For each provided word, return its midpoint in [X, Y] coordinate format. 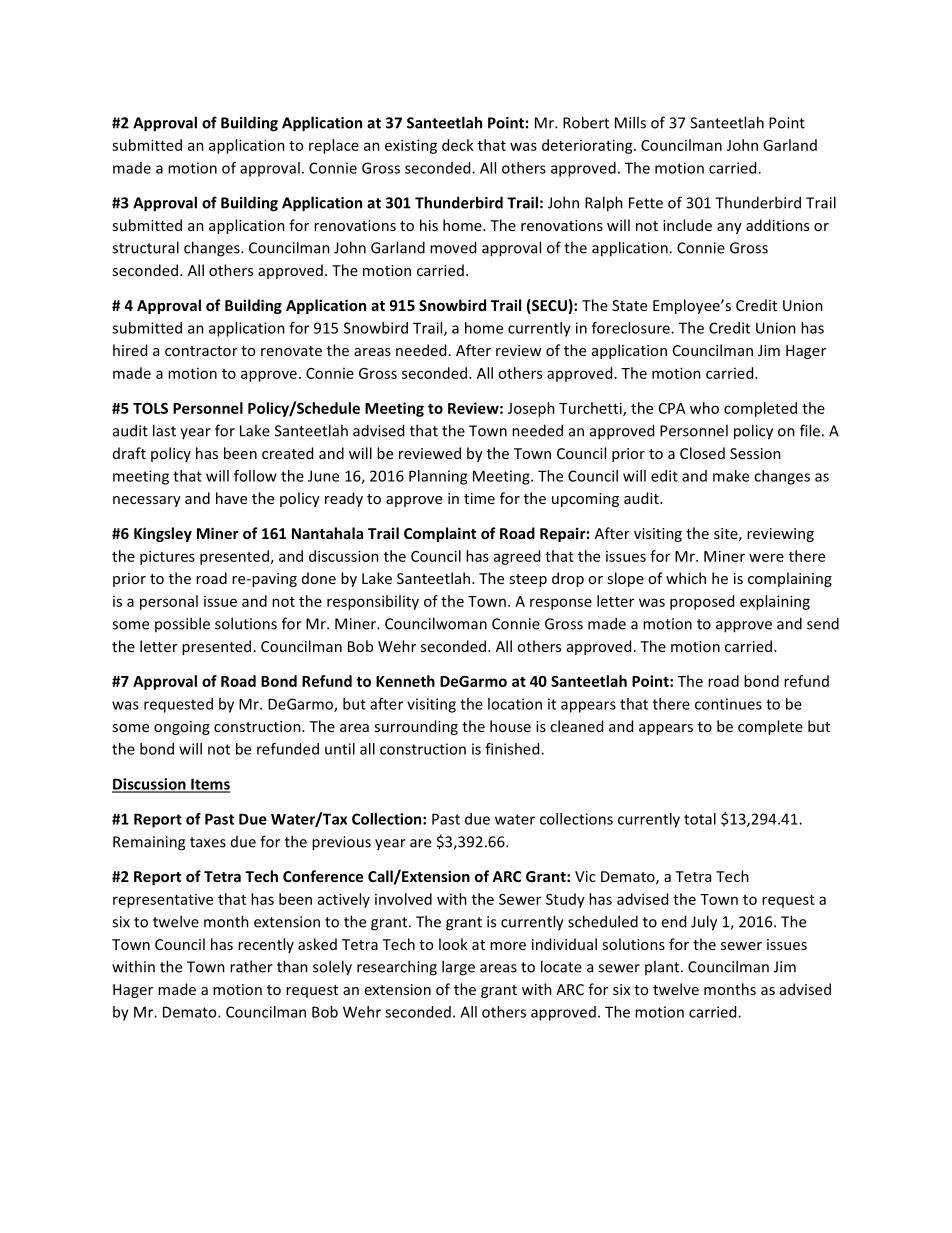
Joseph [531, 409]
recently [266, 945]
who [704, 408]
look [453, 944]
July [704, 923]
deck [458, 145]
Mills [630, 122]
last [164, 430]
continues [728, 704]
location [515, 704]
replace [334, 146]
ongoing [182, 728]
